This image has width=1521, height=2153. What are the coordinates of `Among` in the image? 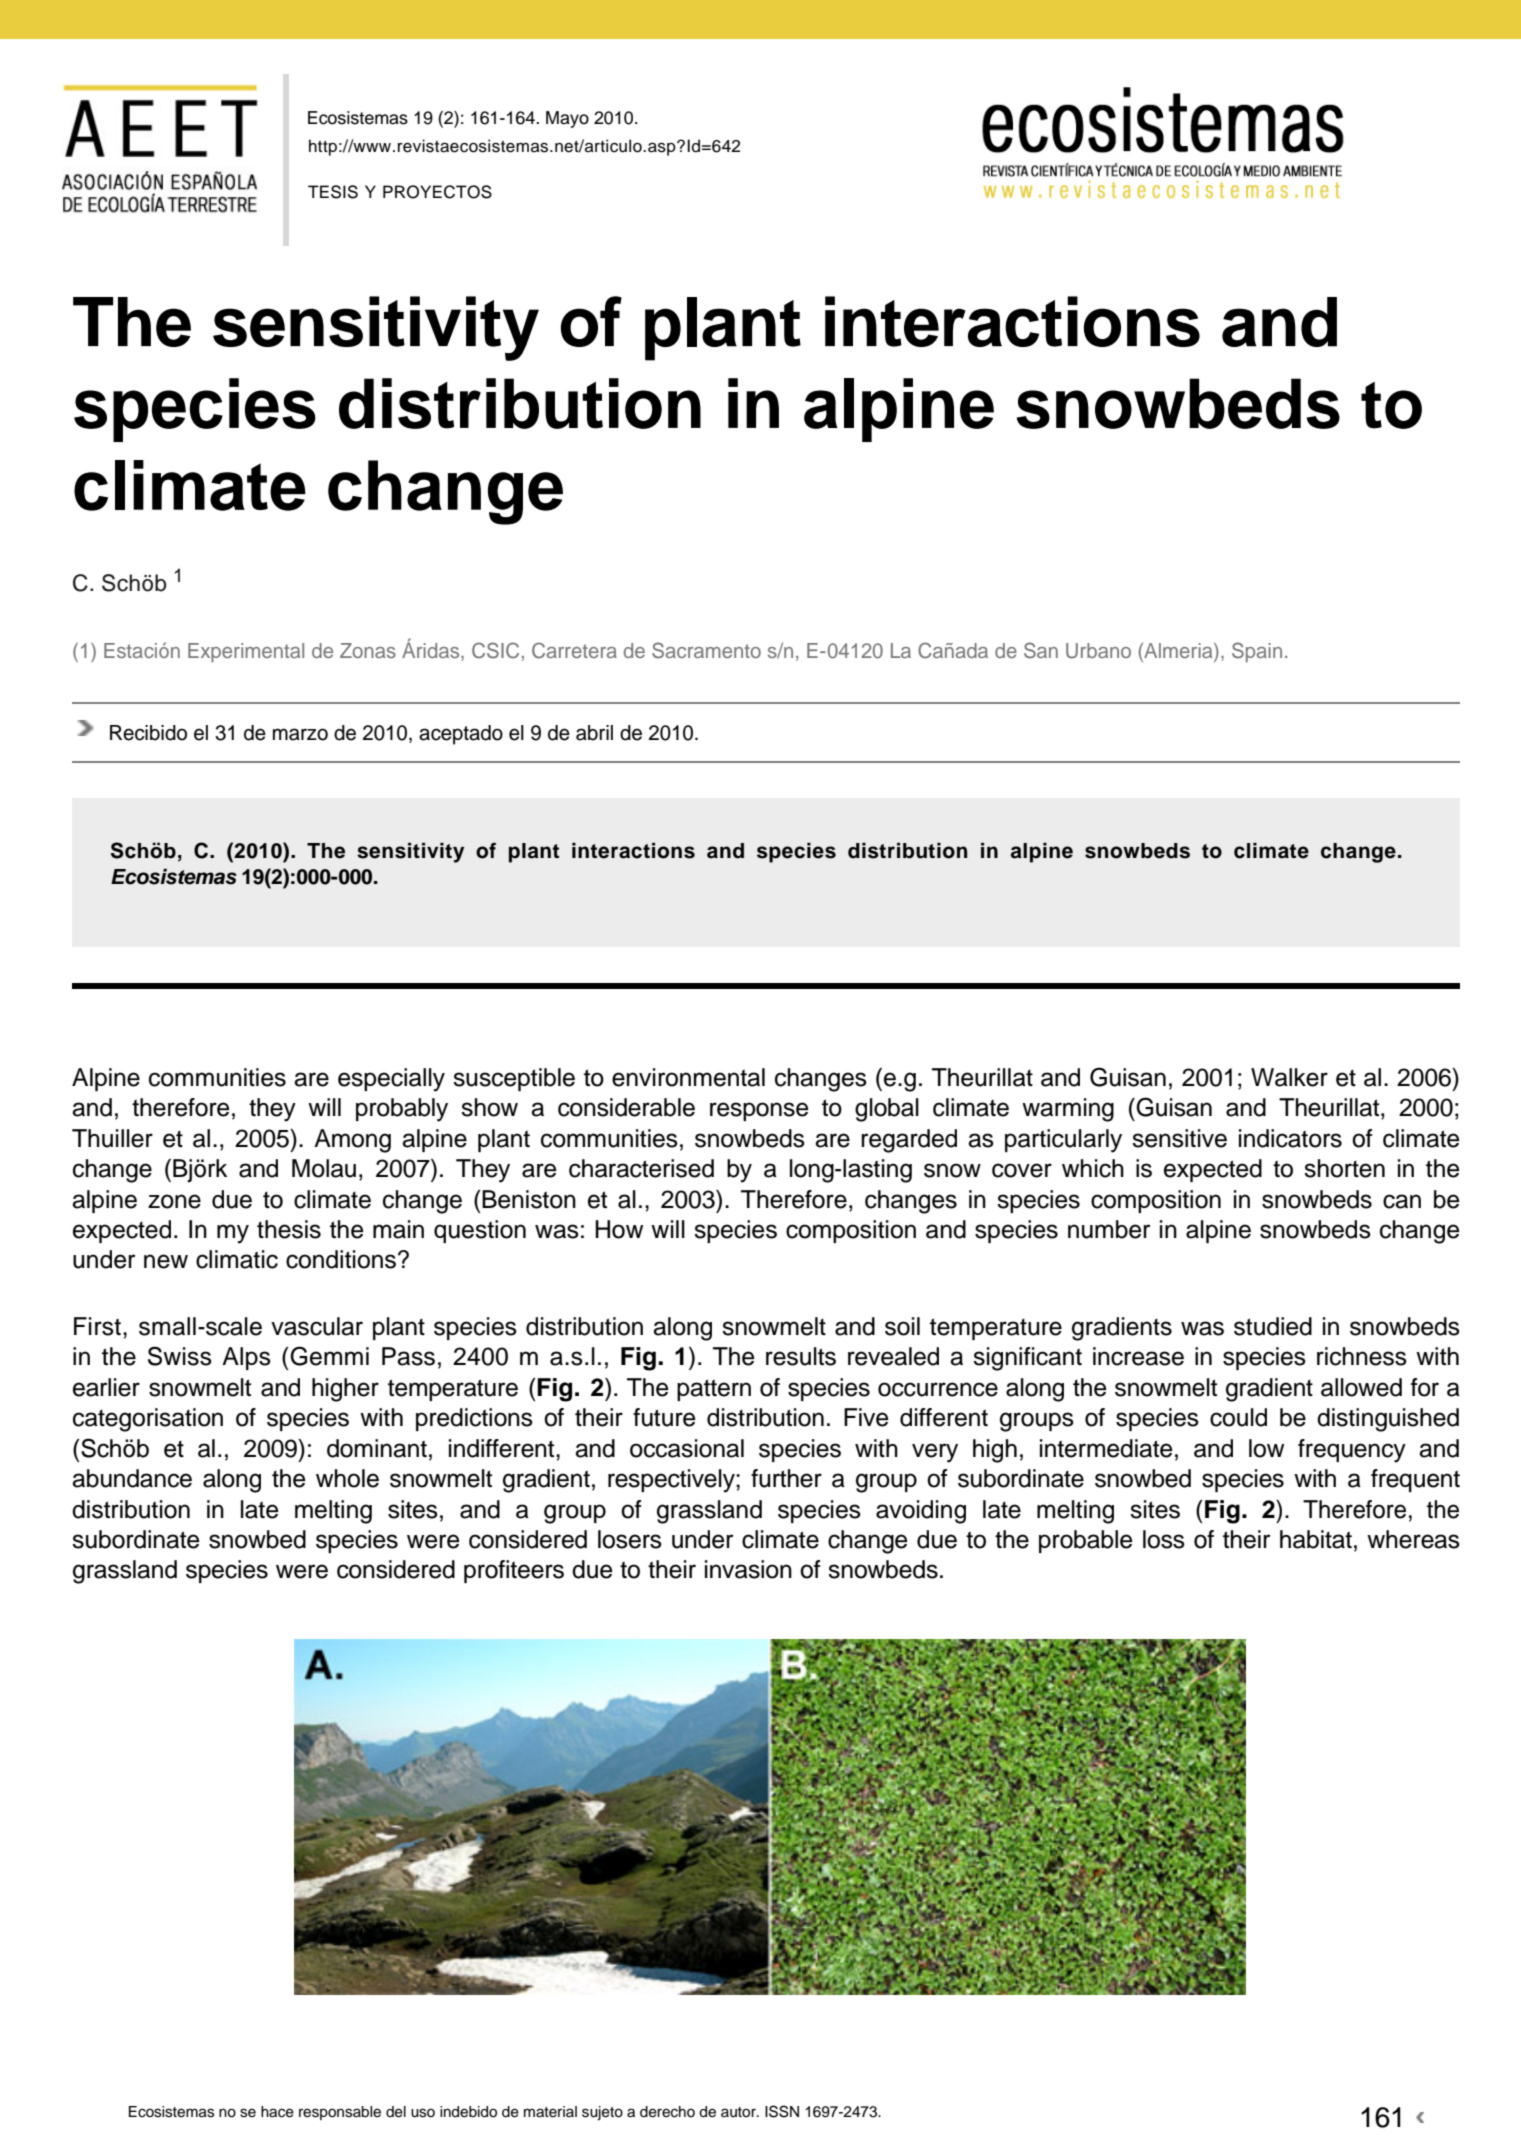 It's located at (352, 1141).
